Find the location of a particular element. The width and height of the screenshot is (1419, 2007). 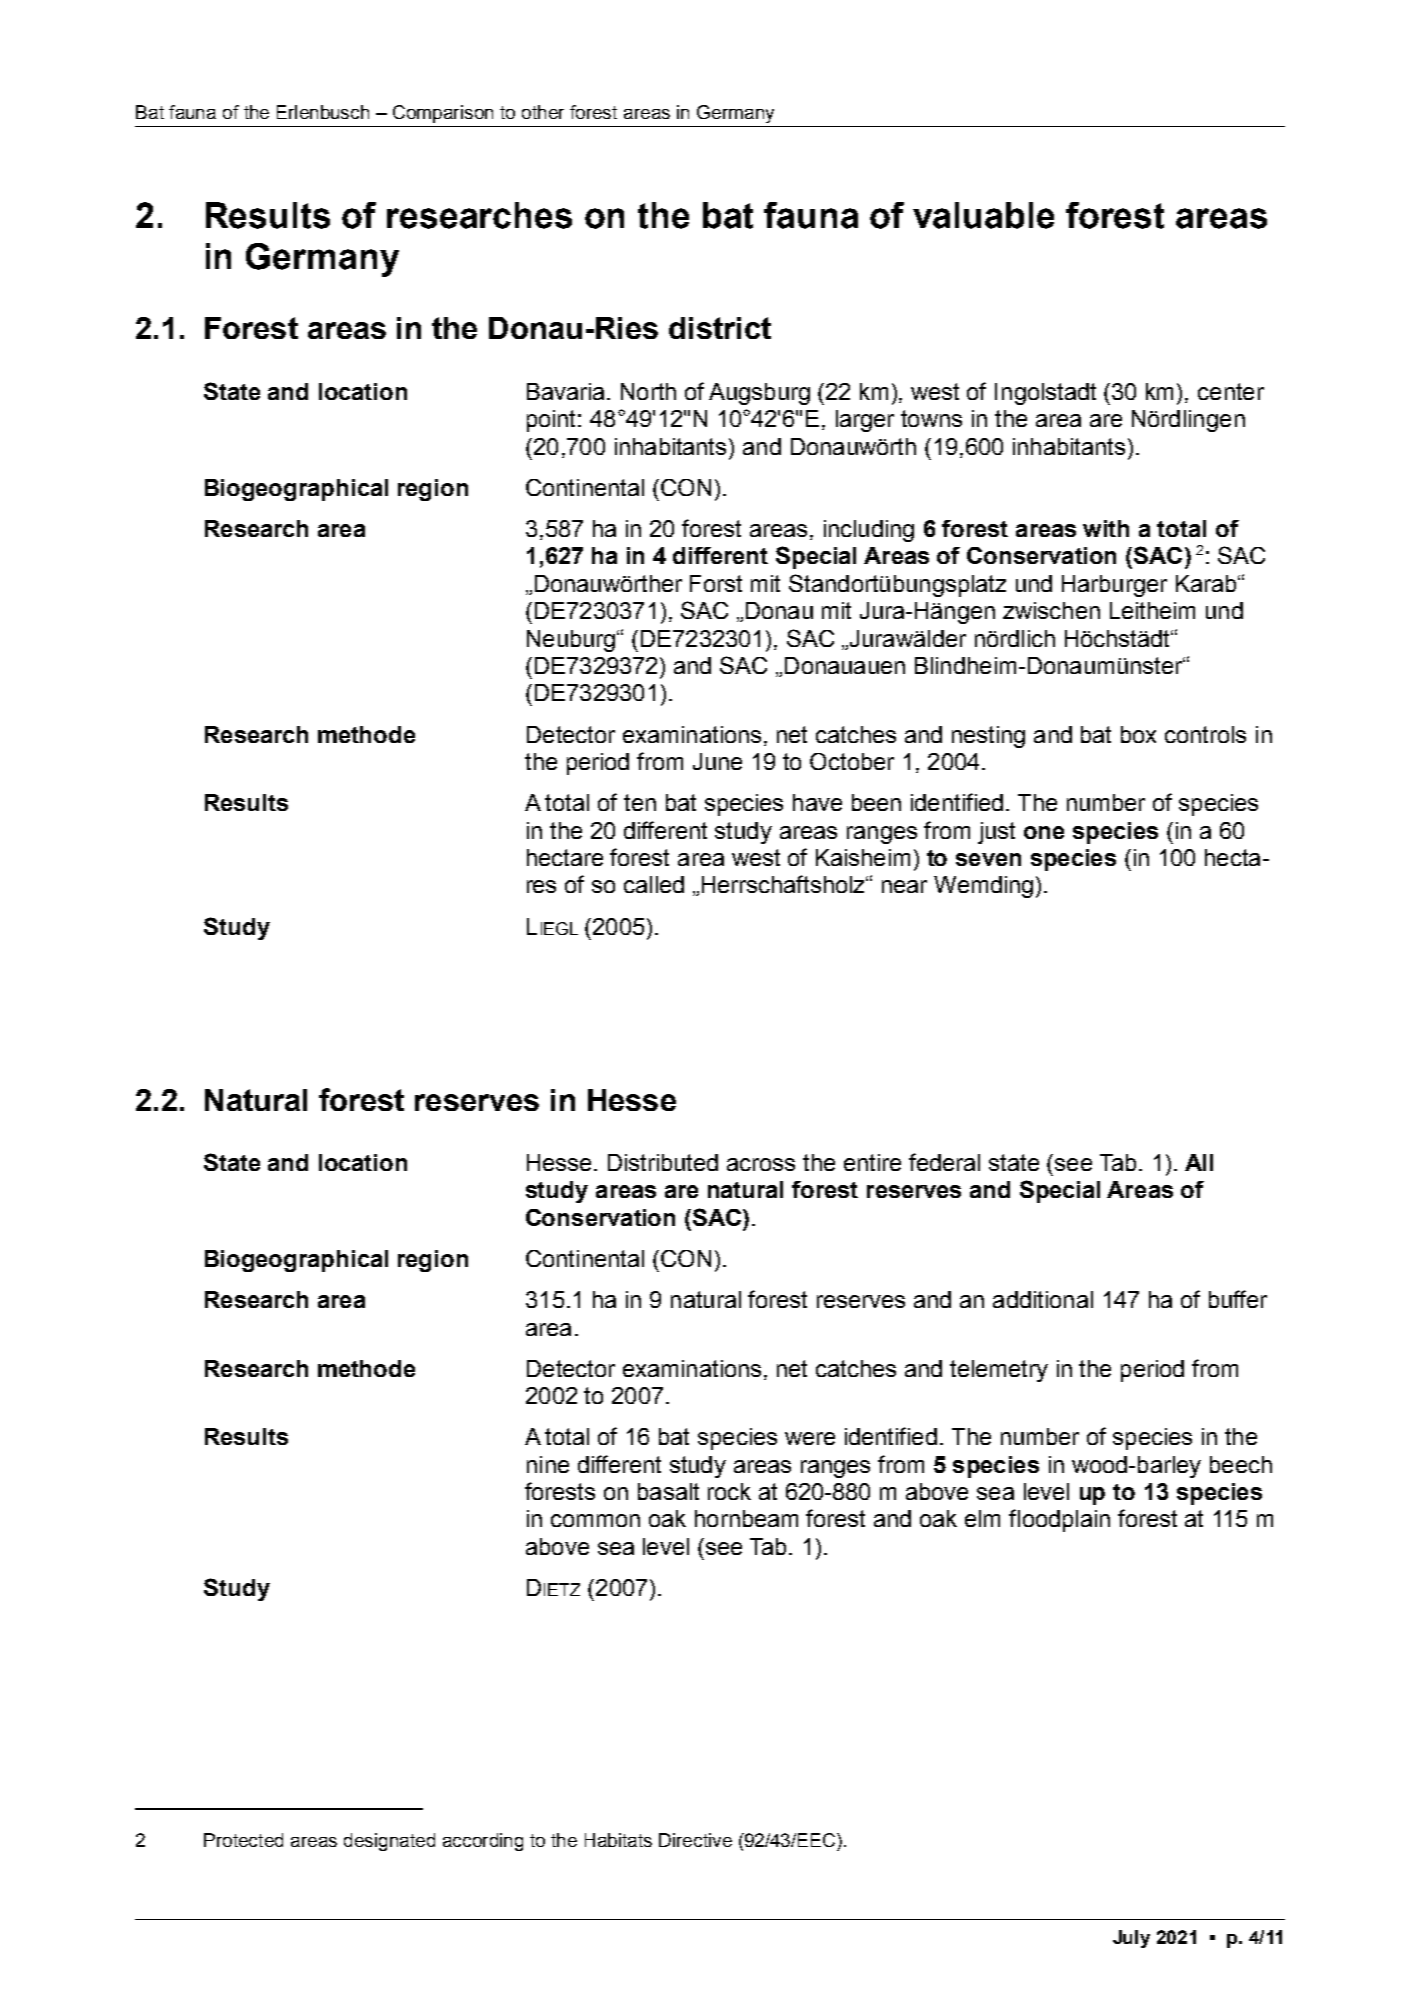

Directive is located at coordinates (695, 1840).
